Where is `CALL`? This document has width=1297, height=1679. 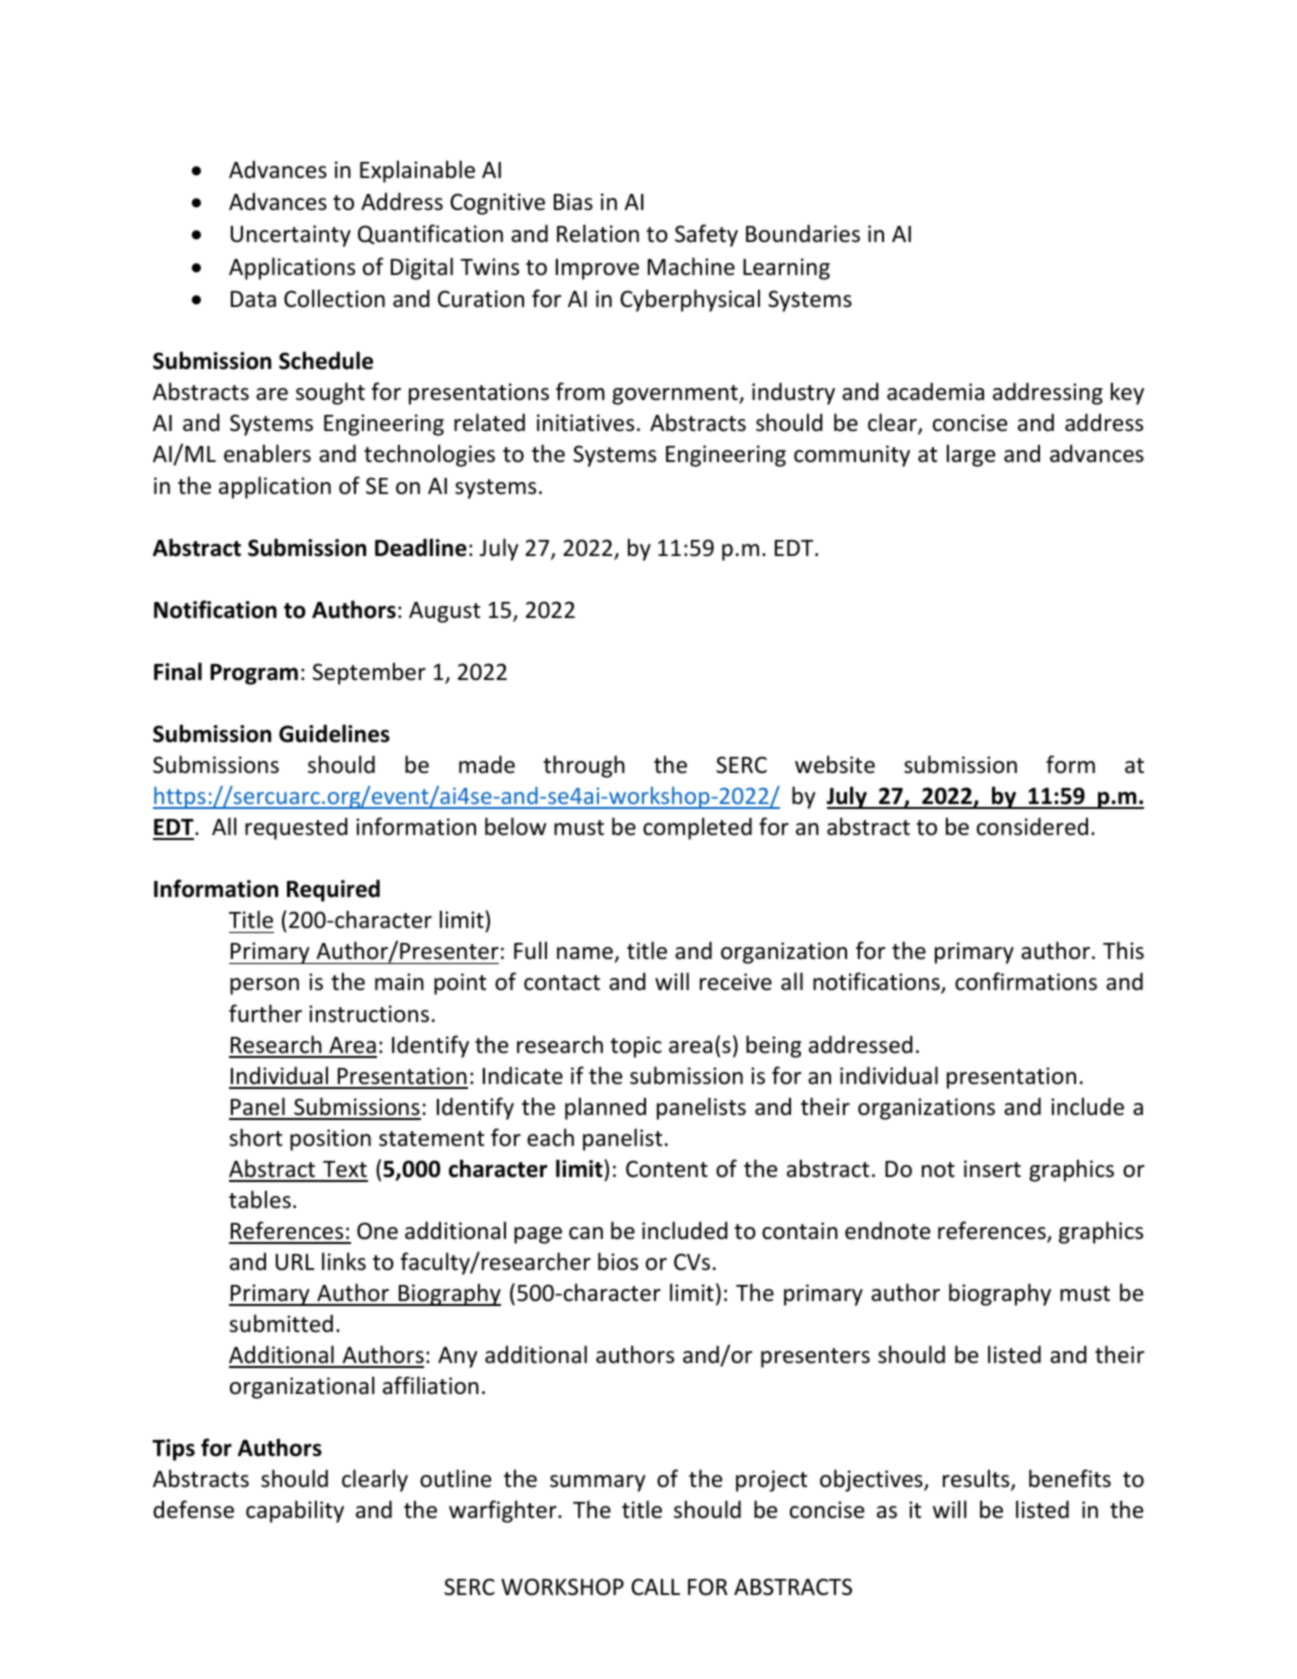 CALL is located at coordinates (655, 1586).
